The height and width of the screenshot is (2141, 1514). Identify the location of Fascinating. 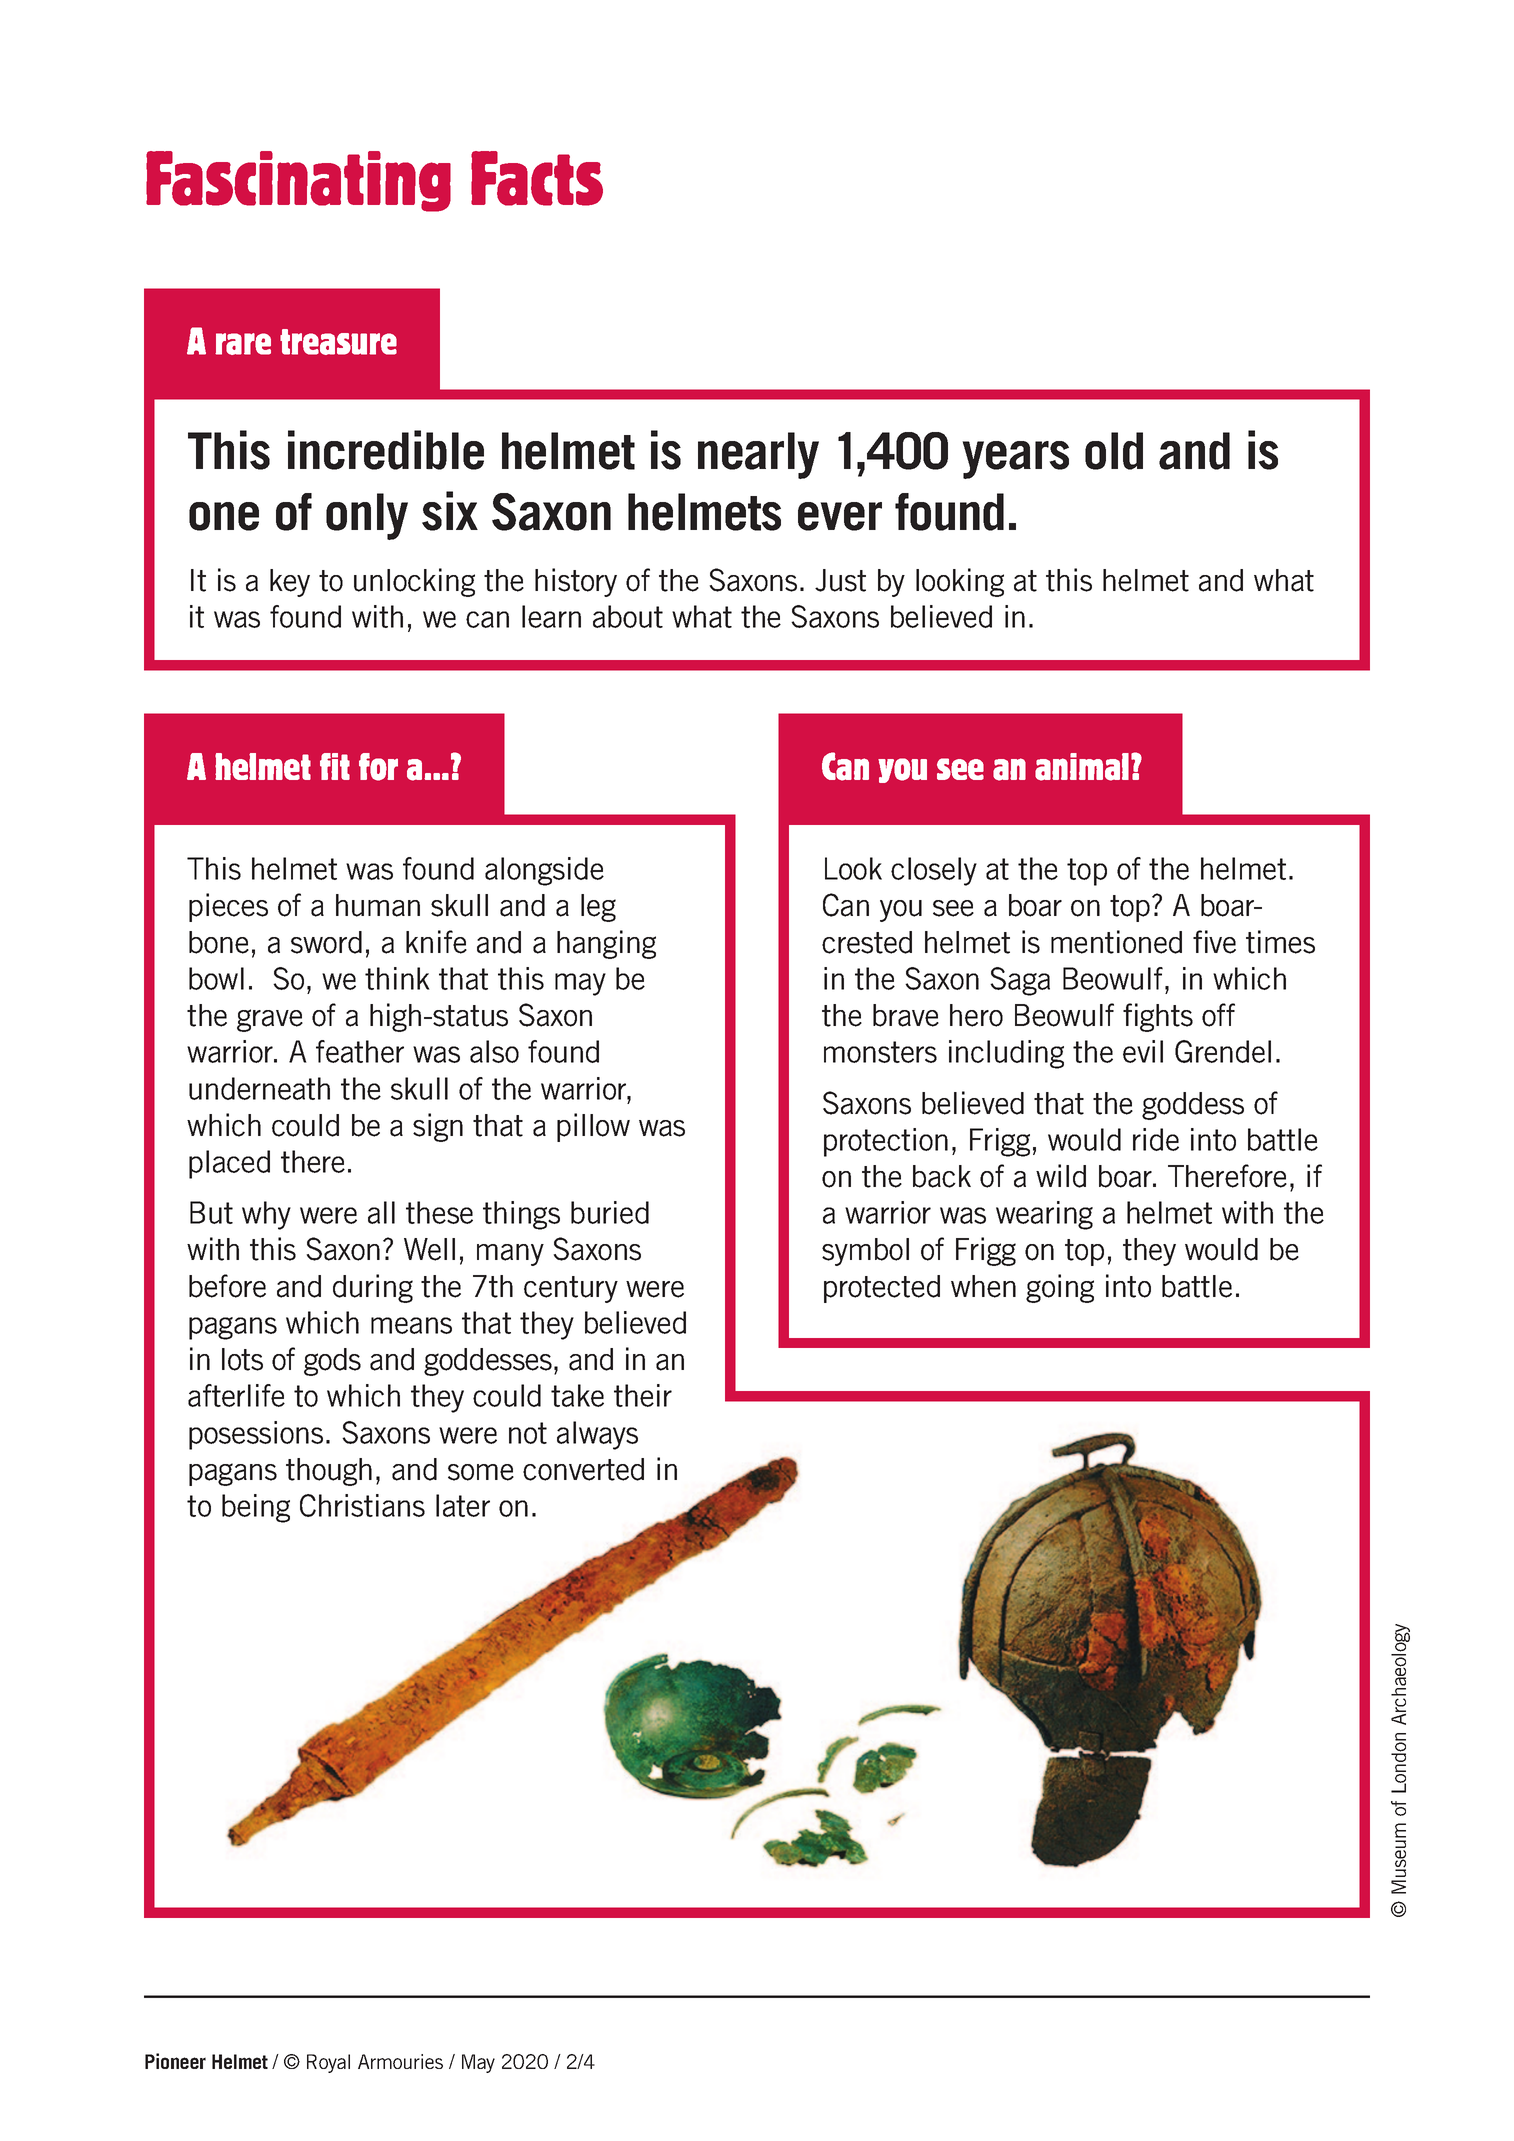
(298, 181).
